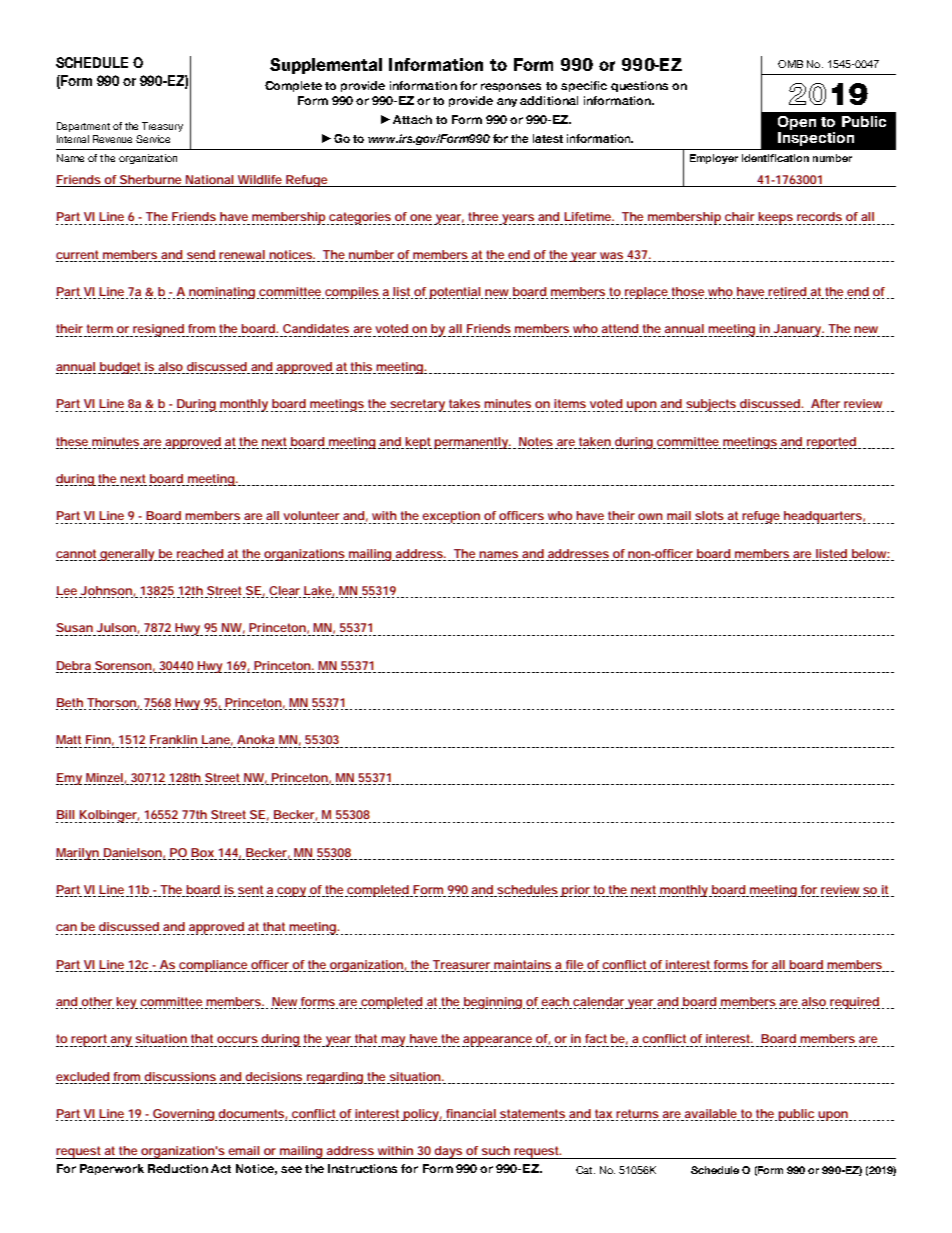 The image size is (952, 1233). What do you see at coordinates (775, 158) in the screenshot?
I see `identification` at bounding box center [775, 158].
